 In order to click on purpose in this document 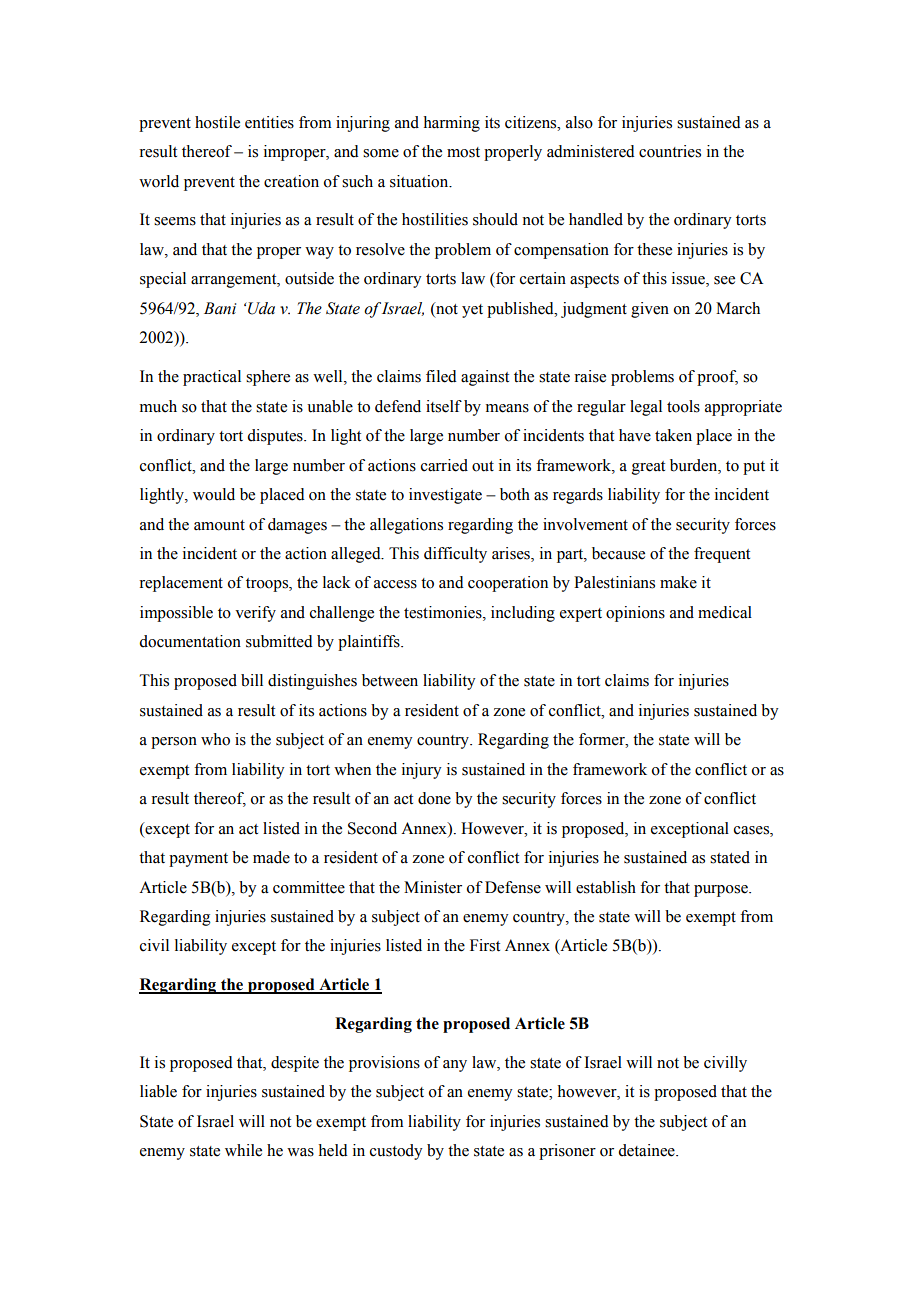, I will do `click(722, 891)`.
